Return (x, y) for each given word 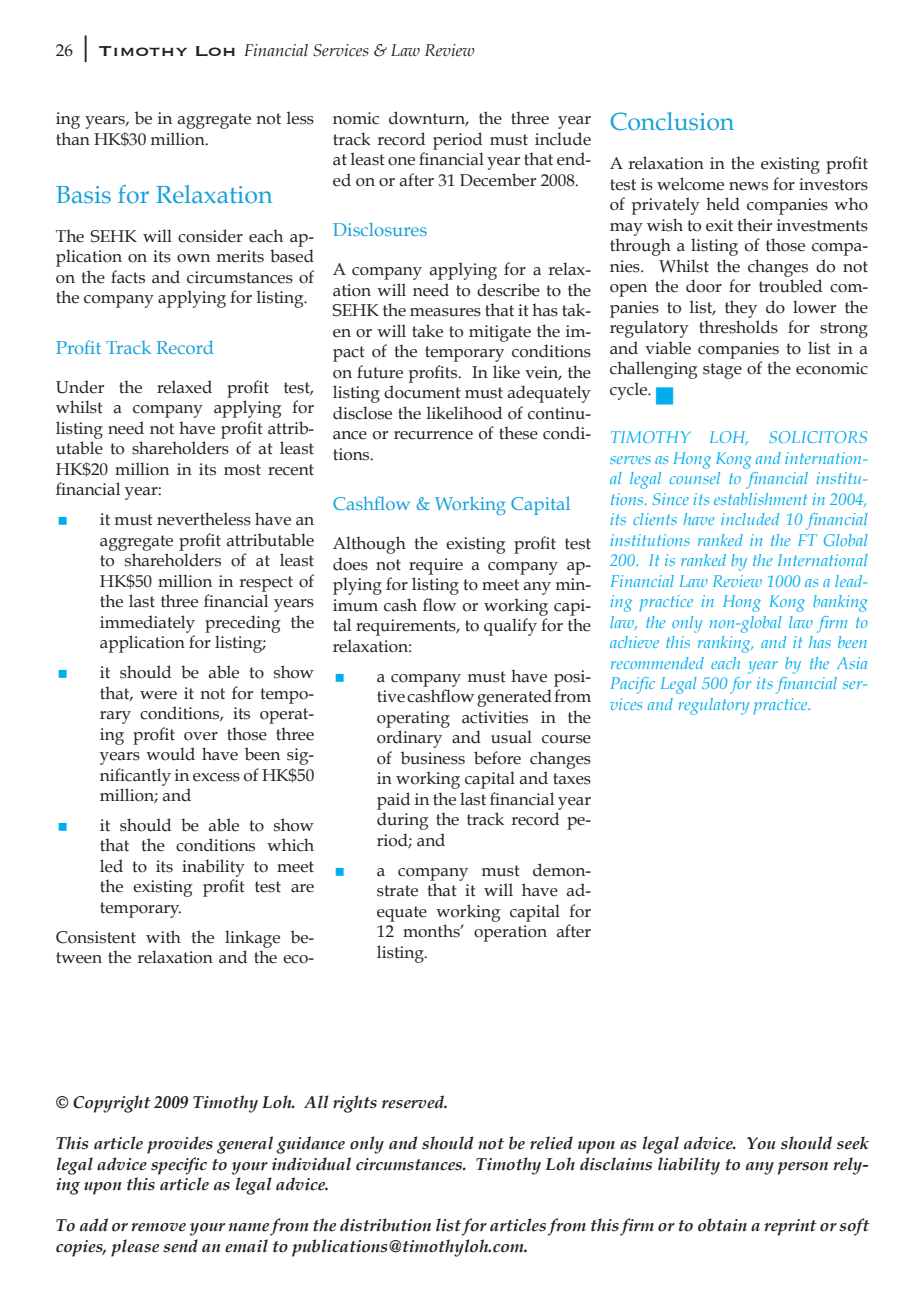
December (498, 180)
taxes (572, 779)
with (163, 937)
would (170, 754)
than (73, 139)
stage (722, 371)
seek (853, 1143)
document (422, 392)
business (433, 758)
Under (80, 387)
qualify (510, 627)
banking (840, 603)
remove (158, 1227)
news (748, 186)
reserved (414, 1102)
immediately (147, 624)
